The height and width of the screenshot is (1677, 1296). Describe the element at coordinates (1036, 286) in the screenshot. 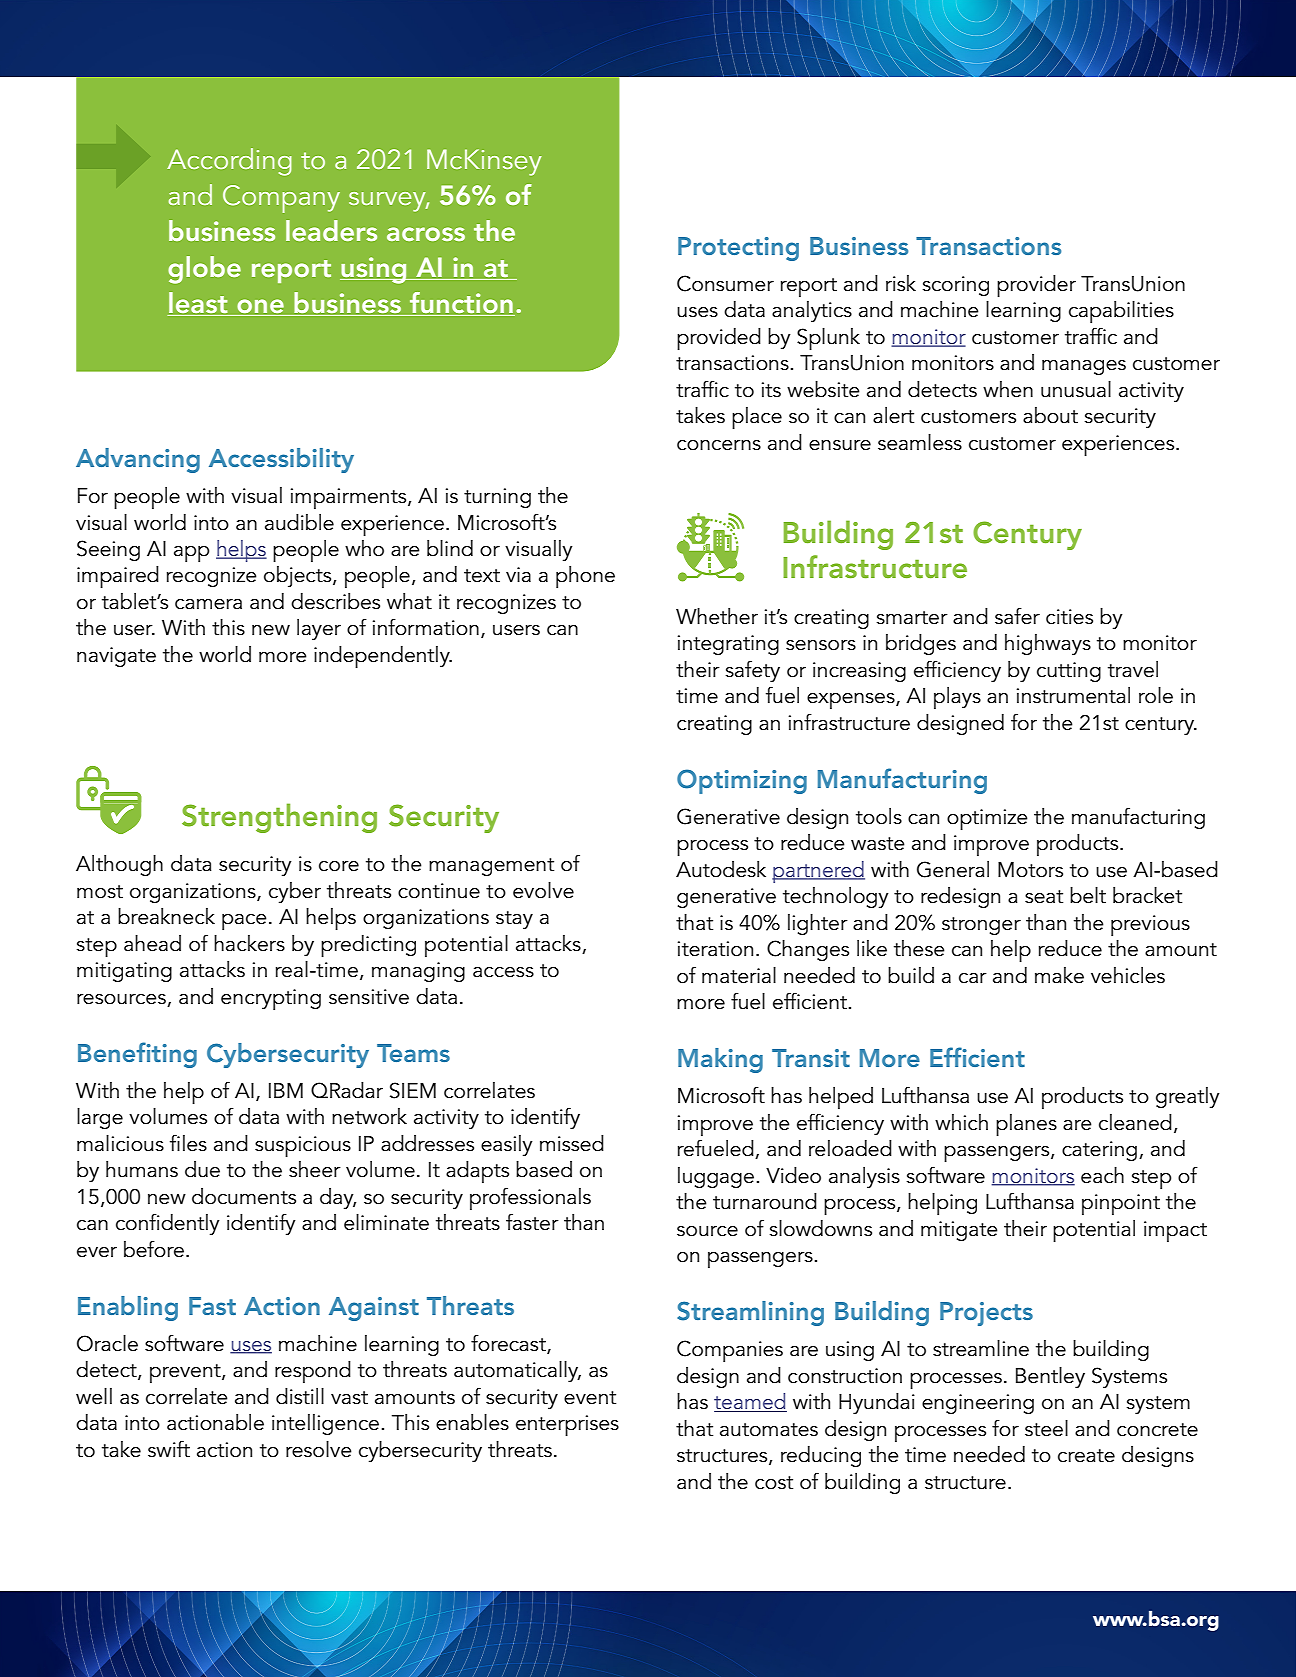

I see `provider` at that location.
